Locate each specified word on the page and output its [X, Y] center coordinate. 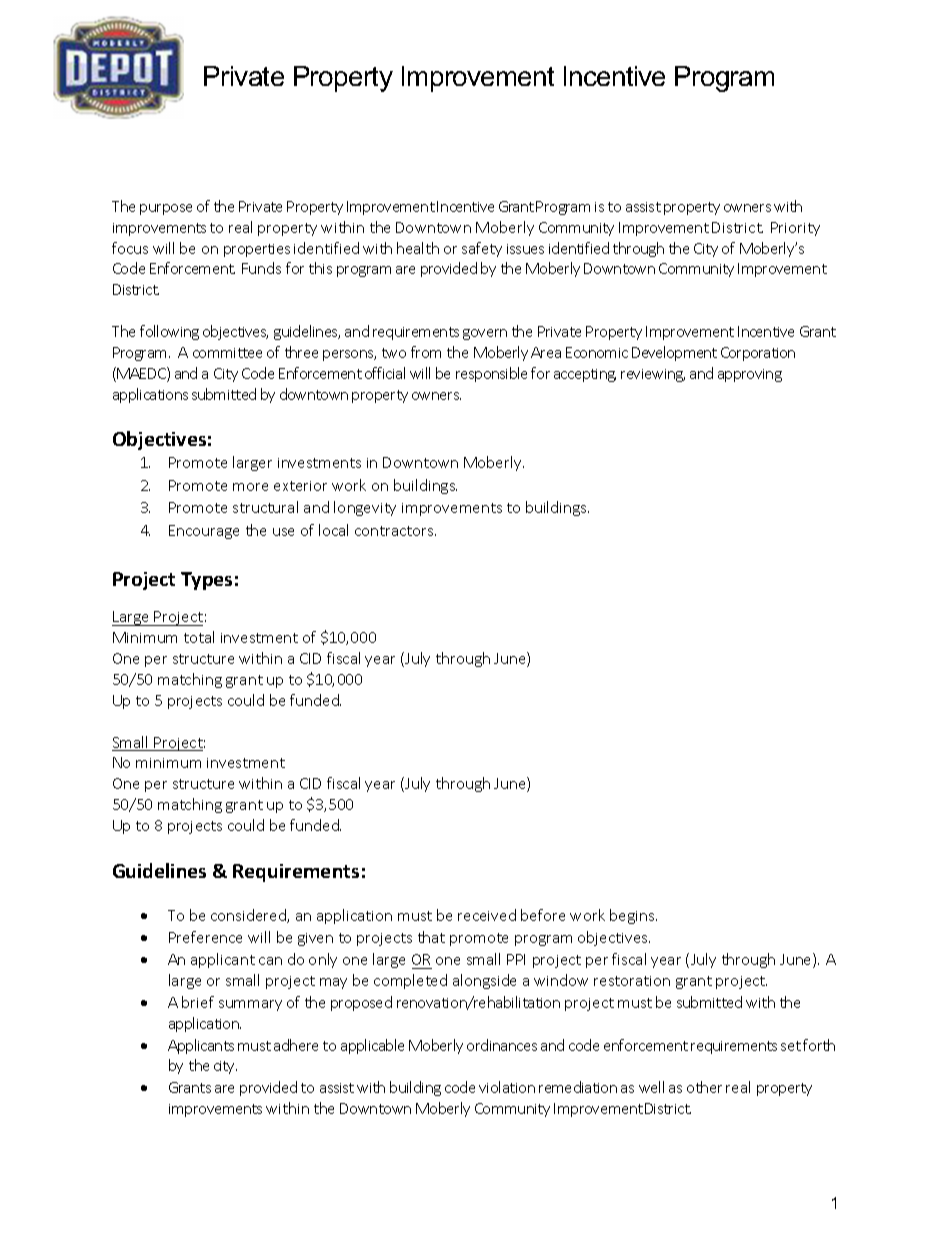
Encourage [204, 532]
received [487, 915]
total [199, 637]
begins [633, 916]
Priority [795, 229]
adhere [296, 1045]
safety [482, 249]
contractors [395, 531]
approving [750, 375]
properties [257, 250]
